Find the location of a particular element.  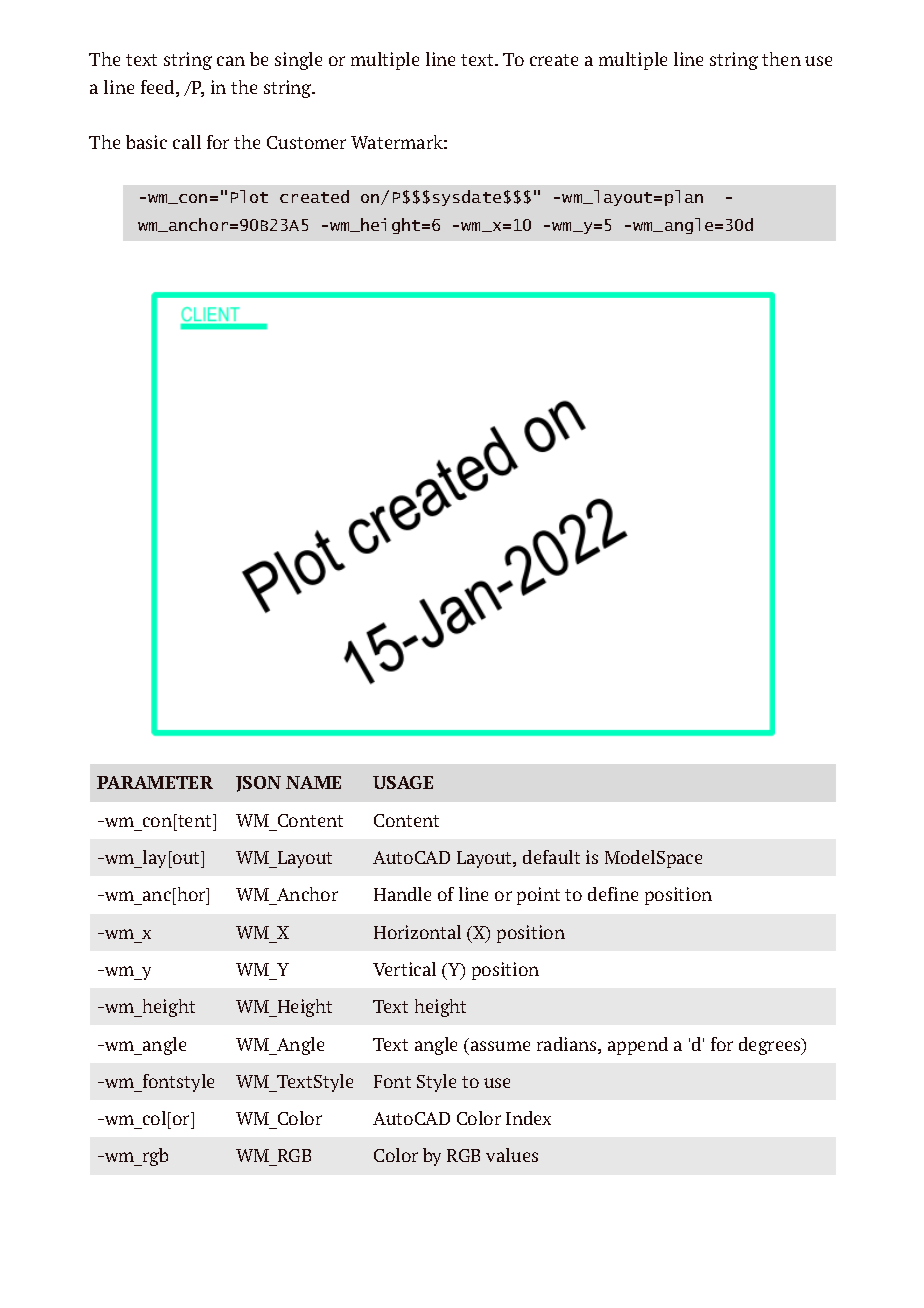

Customer is located at coordinates (306, 142).
